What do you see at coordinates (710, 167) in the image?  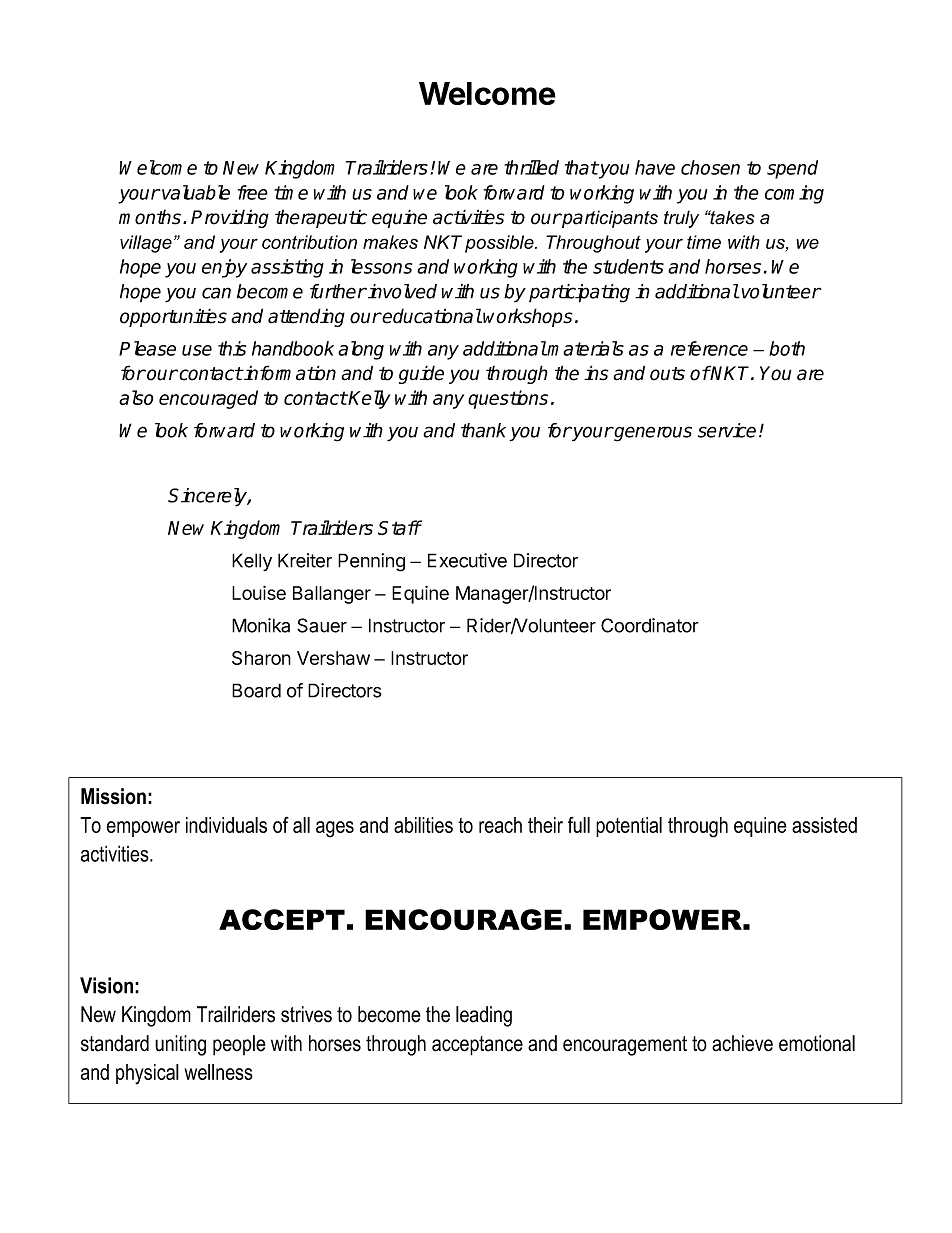 I see `chosen` at bounding box center [710, 167].
